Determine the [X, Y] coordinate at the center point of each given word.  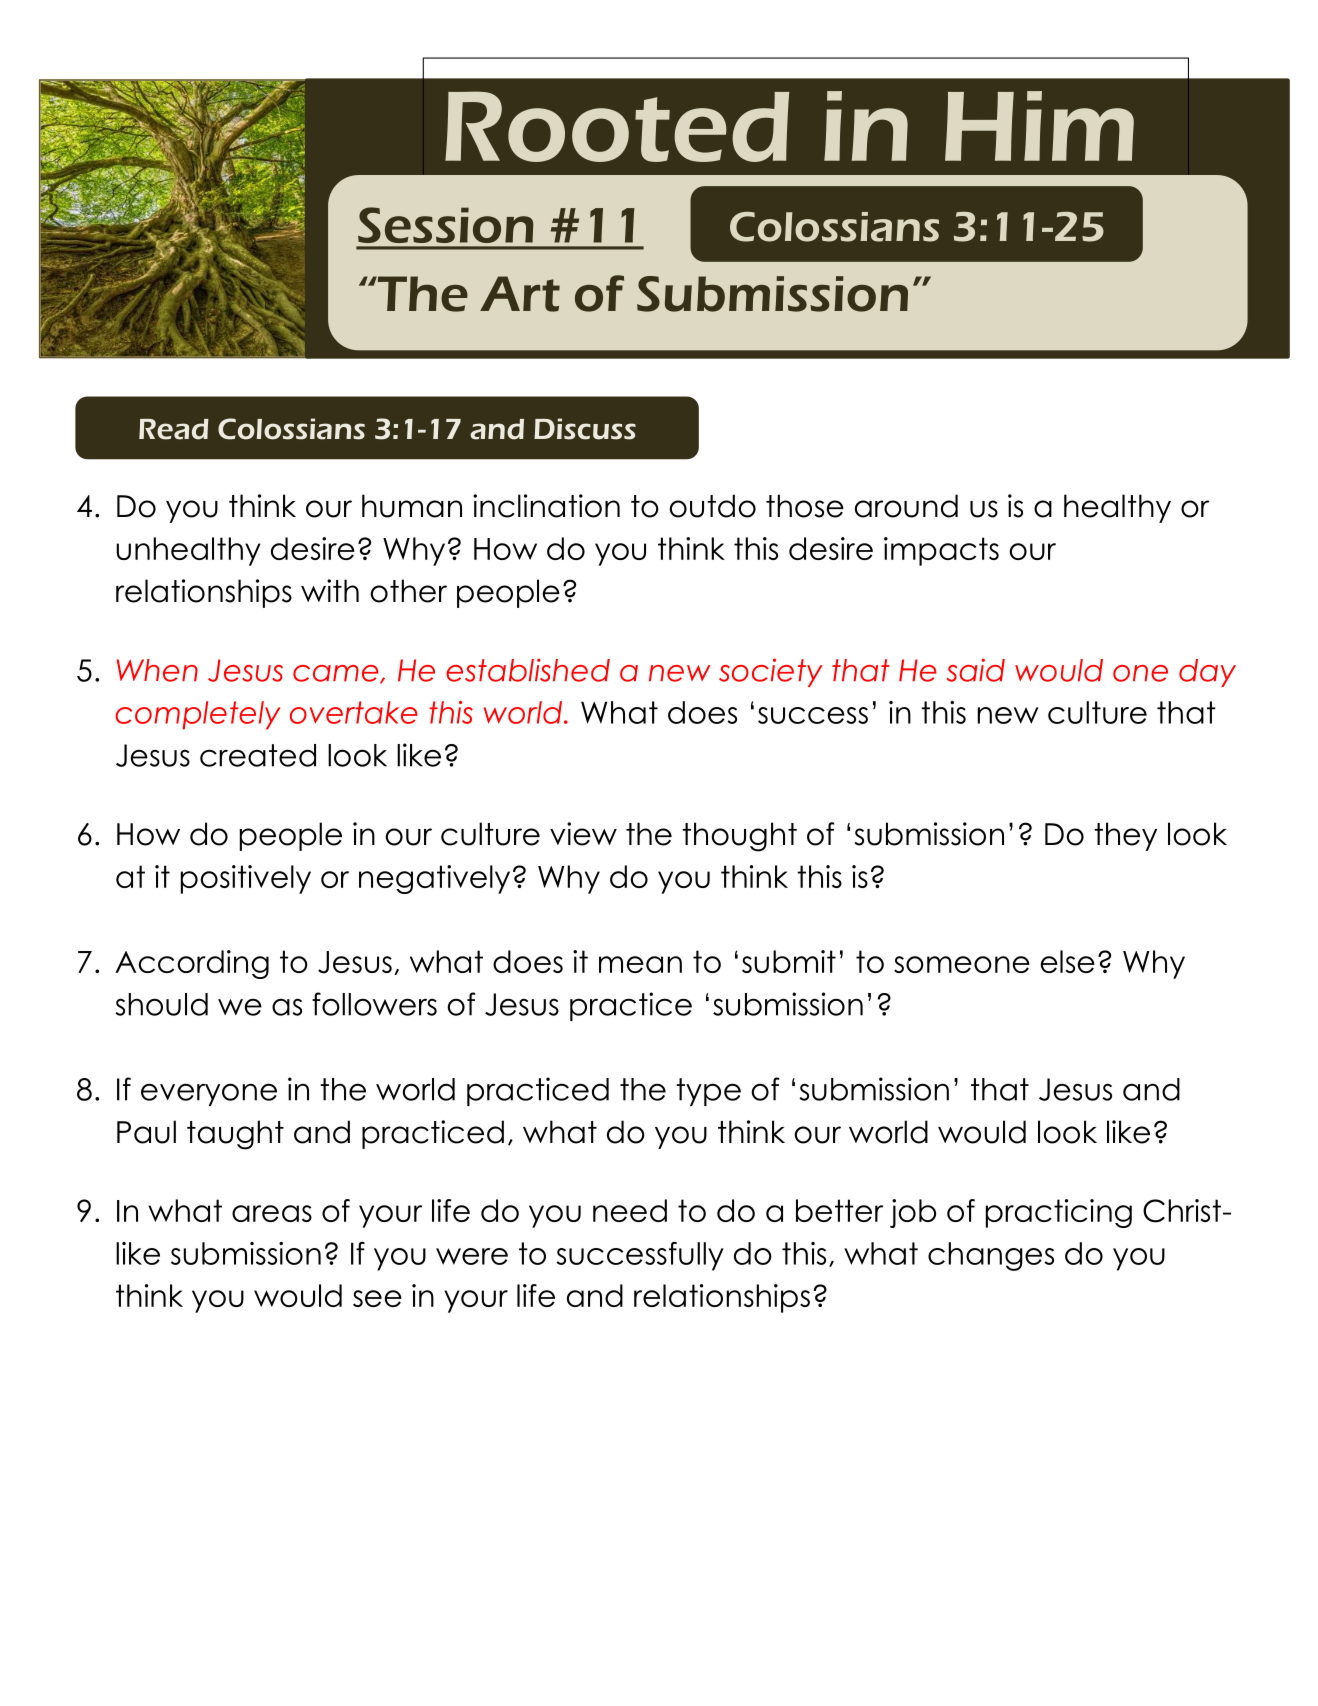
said [976, 670]
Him [1039, 126]
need [630, 1210]
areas [272, 1213]
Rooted [617, 126]
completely [197, 715]
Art [520, 294]
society [771, 672]
